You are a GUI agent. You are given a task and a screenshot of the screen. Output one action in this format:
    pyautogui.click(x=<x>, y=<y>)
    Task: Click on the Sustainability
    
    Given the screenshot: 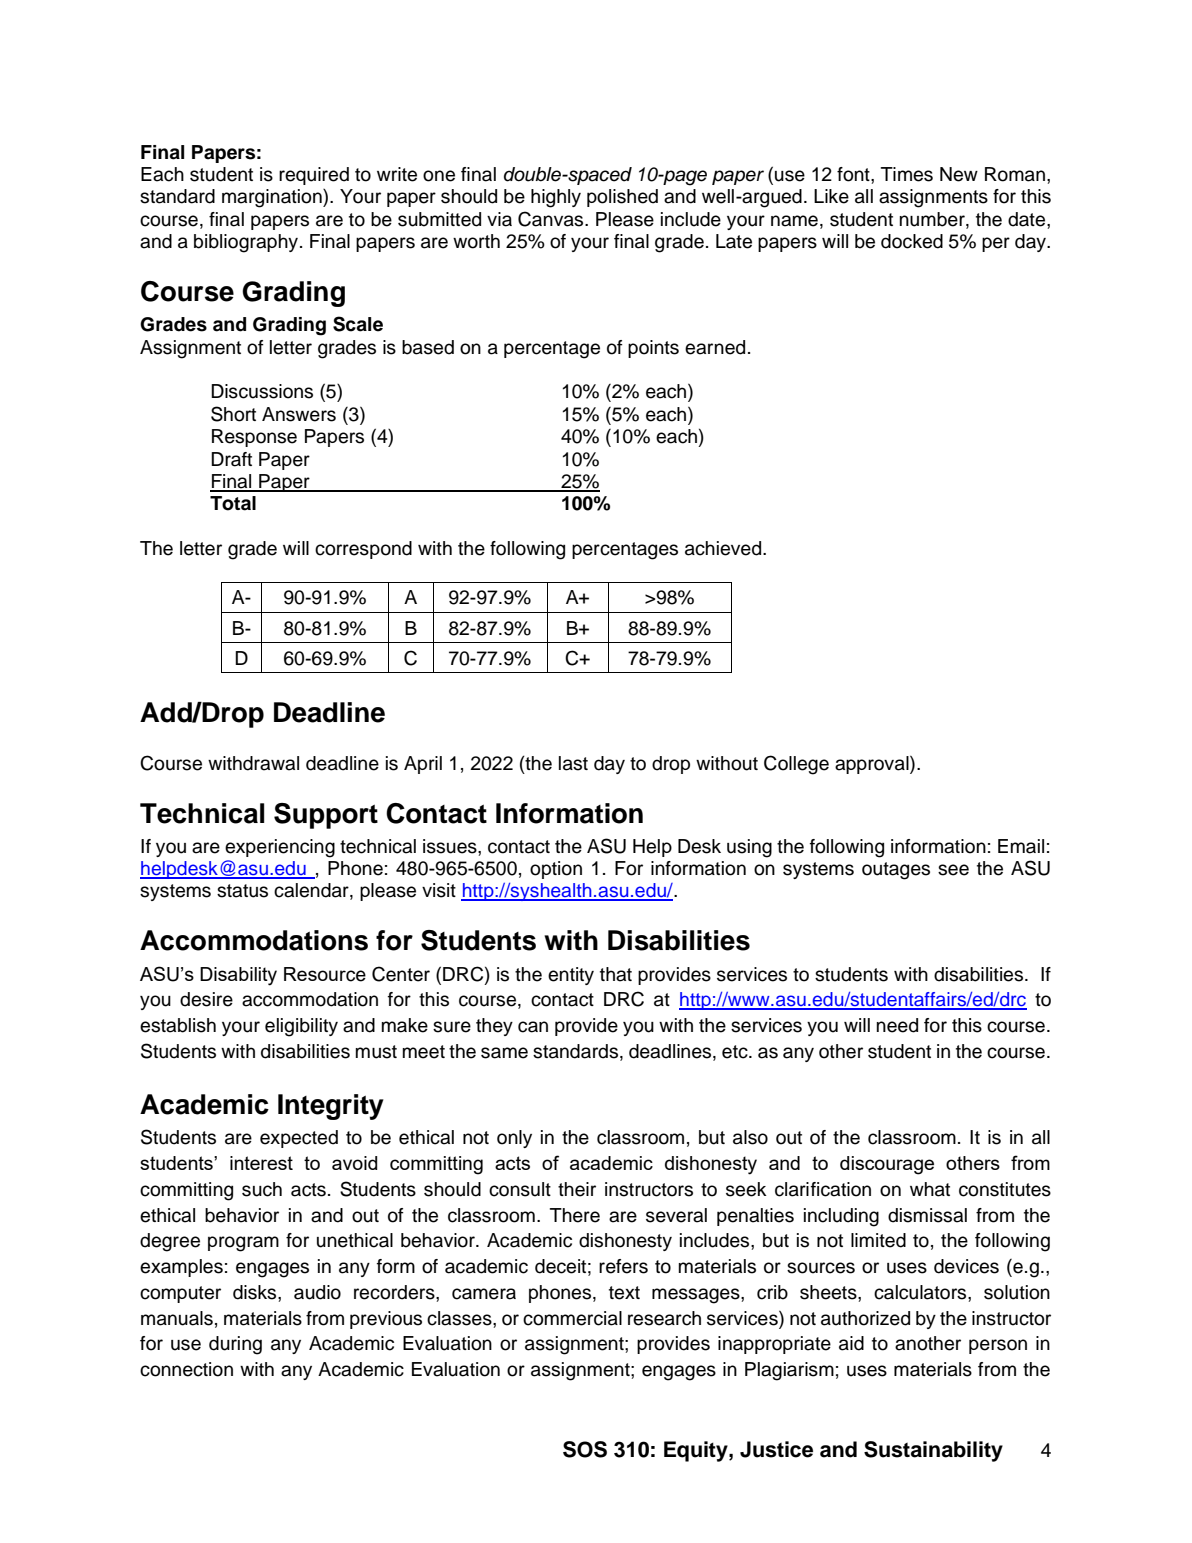 What is the action you would take?
    pyautogui.click(x=933, y=1451)
